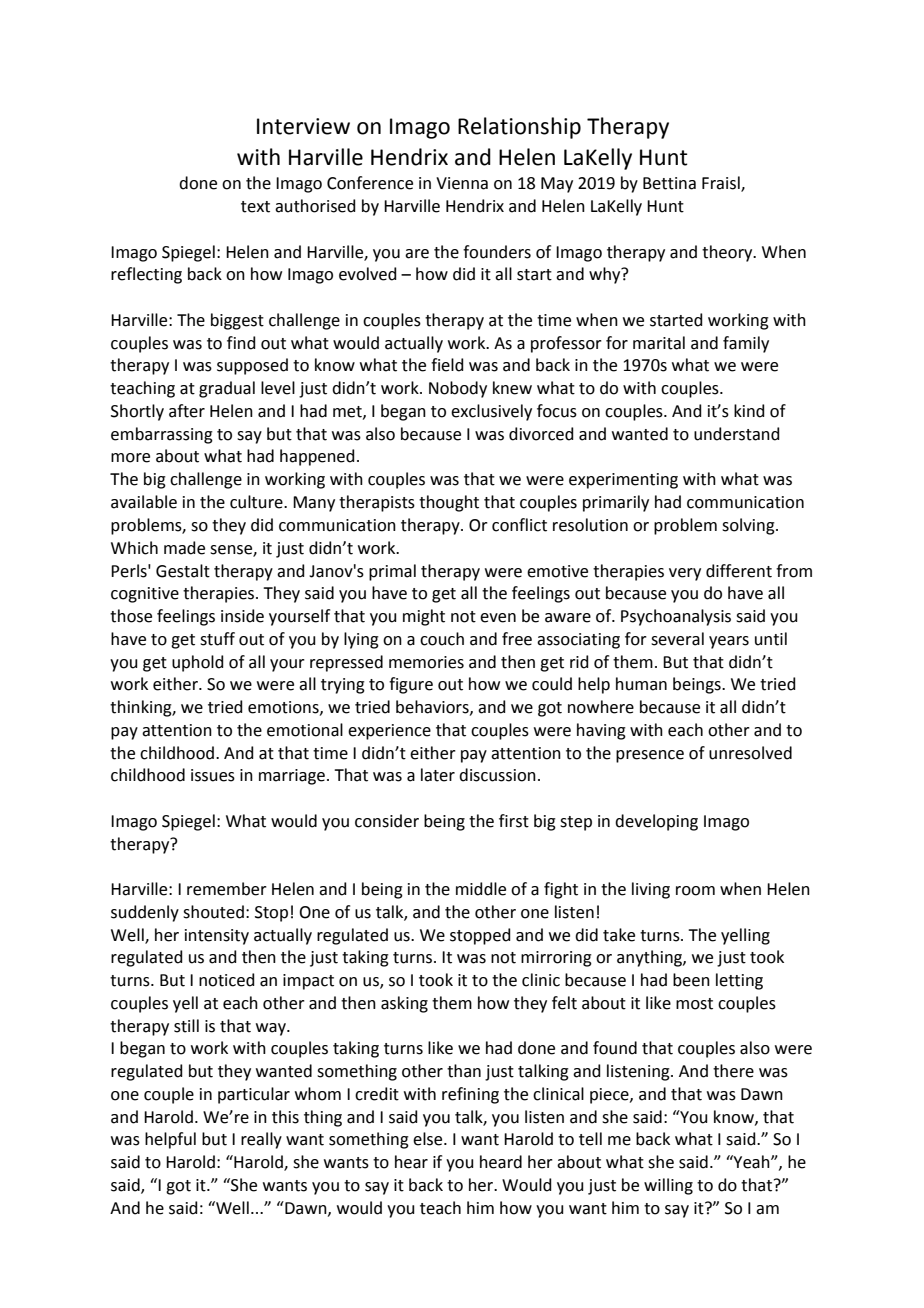 Image resolution: width=924 pixels, height=1308 pixels. Describe the element at coordinates (429, 1139) in the document. I see `else` at that location.
